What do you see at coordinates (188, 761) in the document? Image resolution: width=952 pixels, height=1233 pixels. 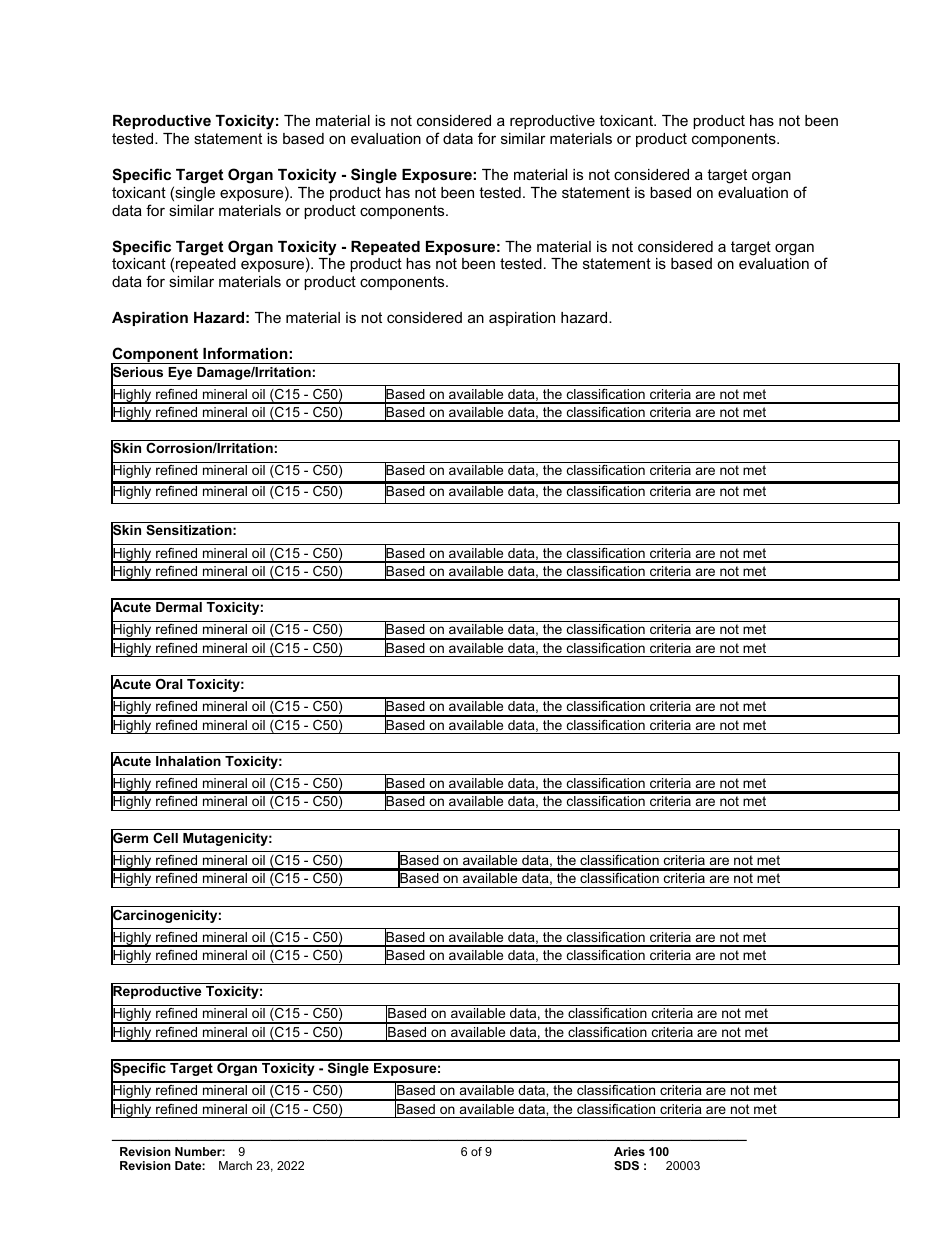 I see `Inhalation` at bounding box center [188, 761].
